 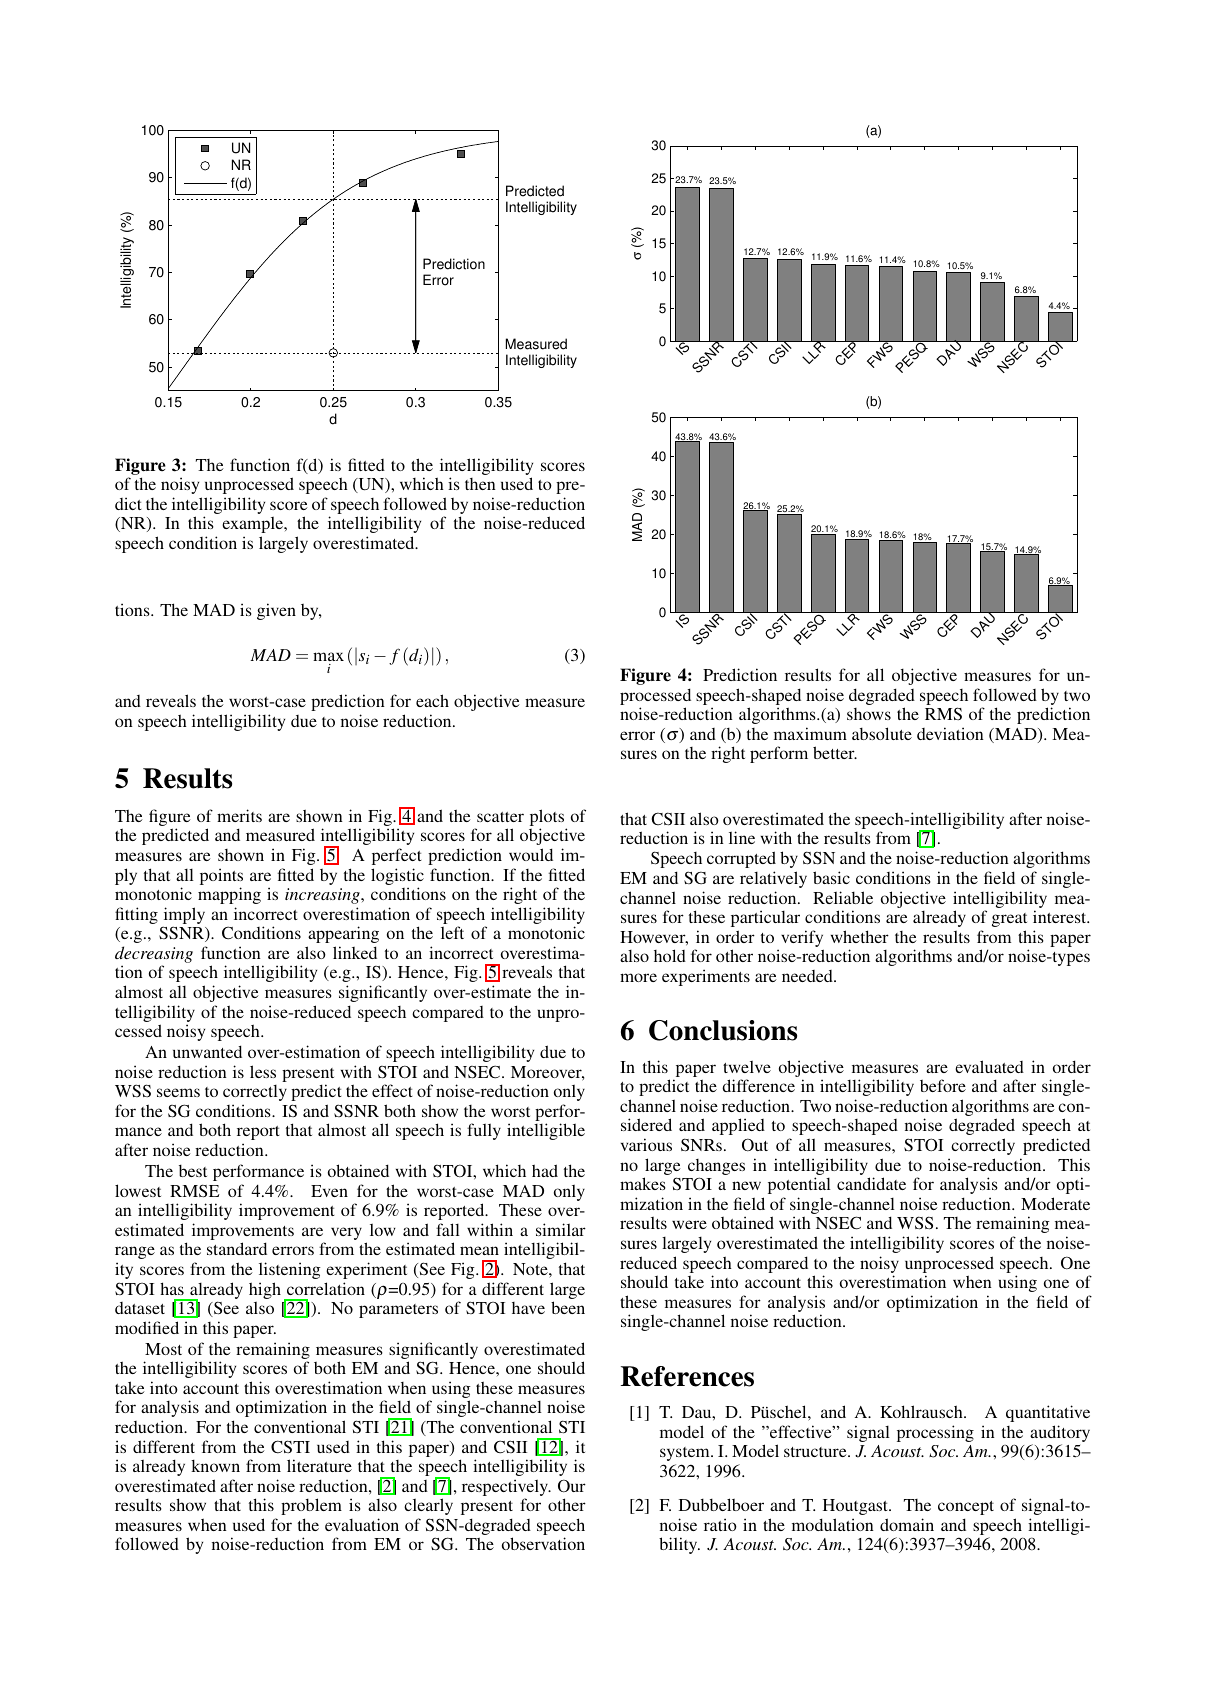 I want to click on evaluated, so click(x=989, y=1066).
